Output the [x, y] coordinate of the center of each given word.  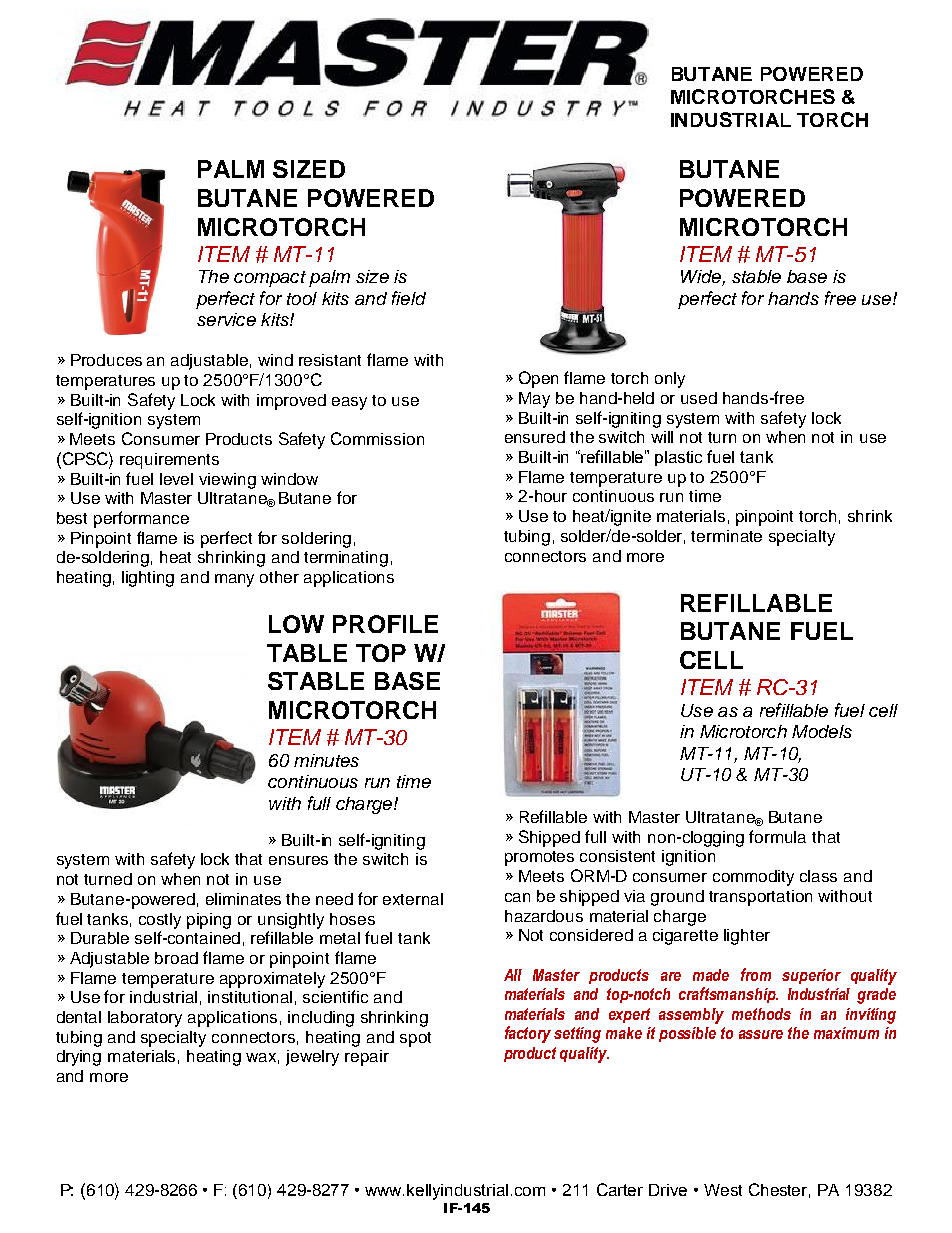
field [409, 298]
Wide [702, 278]
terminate [726, 536]
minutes [326, 760]
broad [176, 958]
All [513, 975]
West [723, 1190]
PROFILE [385, 624]
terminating [346, 559]
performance [141, 519]
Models [822, 731]
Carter [620, 1189]
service [226, 319]
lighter [747, 937]
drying [79, 1058]
